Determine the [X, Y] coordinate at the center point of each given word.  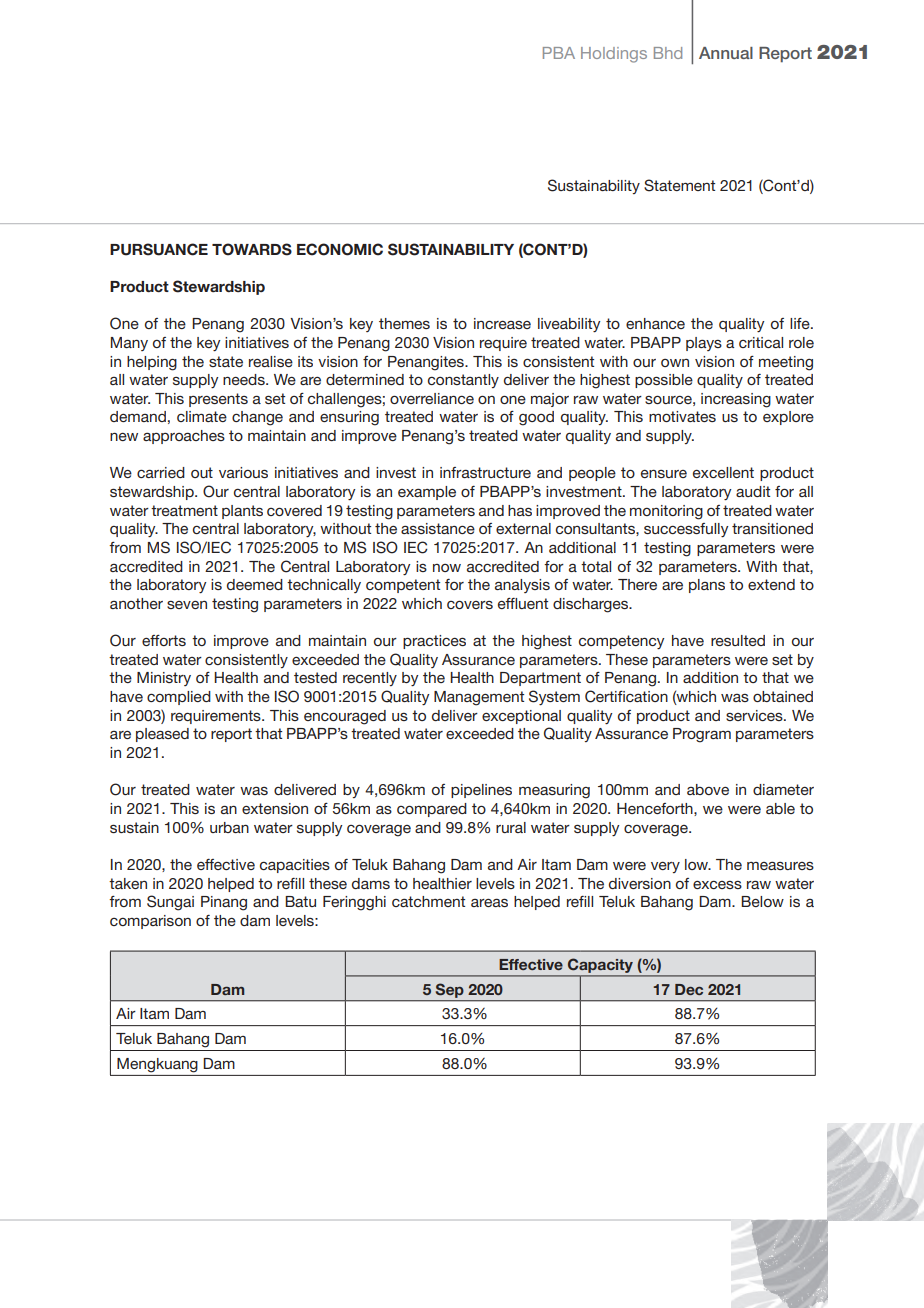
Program [702, 735]
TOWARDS [252, 249]
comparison [150, 922]
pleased [162, 735]
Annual [726, 53]
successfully [686, 530]
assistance [438, 528]
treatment [184, 510]
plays [704, 344]
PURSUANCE [159, 249]
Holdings [614, 55]
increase [502, 323]
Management [479, 698]
